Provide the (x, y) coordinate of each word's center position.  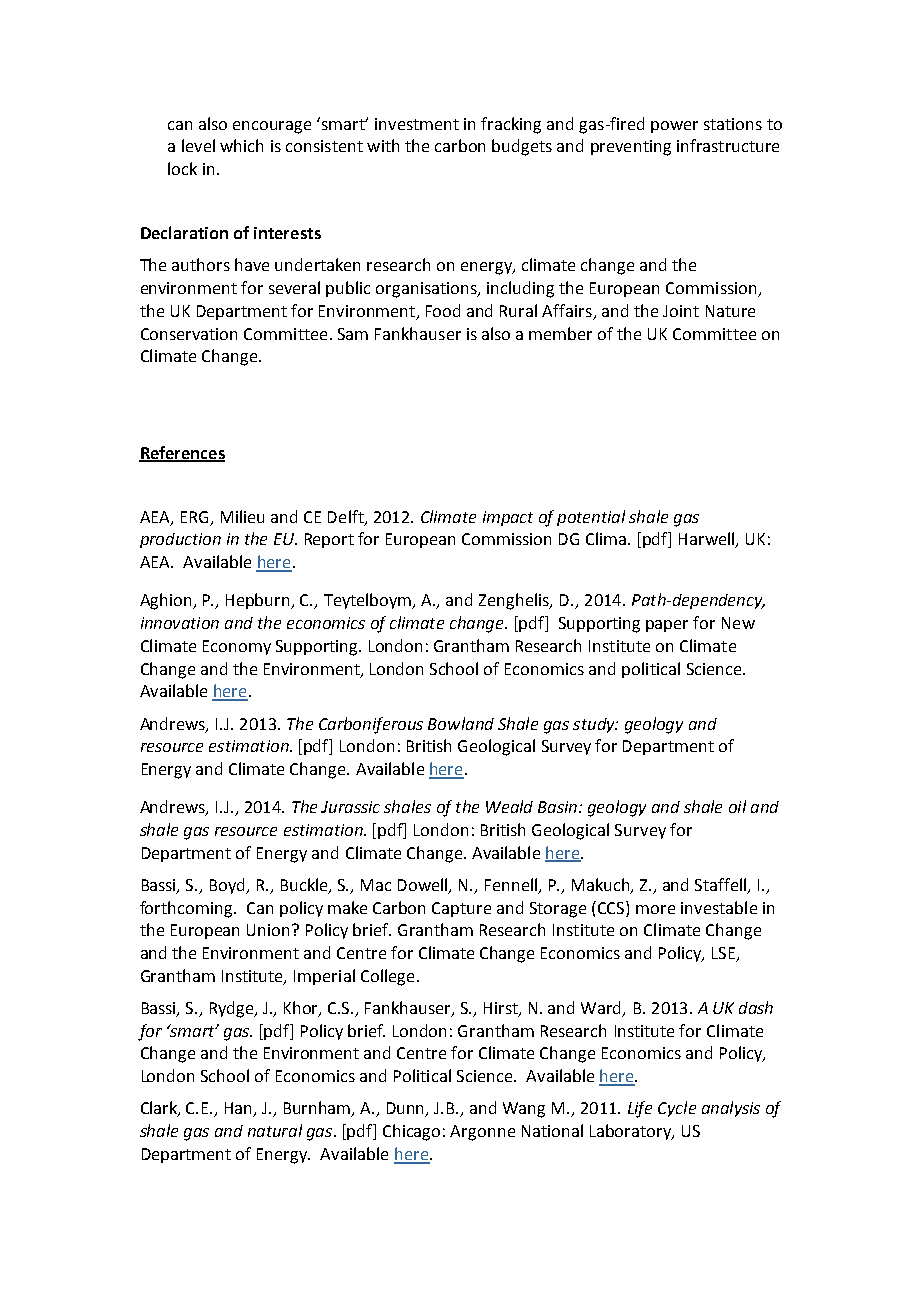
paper (667, 626)
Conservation (189, 334)
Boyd (229, 886)
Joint (681, 311)
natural (275, 1130)
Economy (237, 647)
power (674, 127)
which (241, 145)
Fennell (512, 885)
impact (508, 518)
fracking (511, 125)
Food (443, 310)
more (655, 909)
